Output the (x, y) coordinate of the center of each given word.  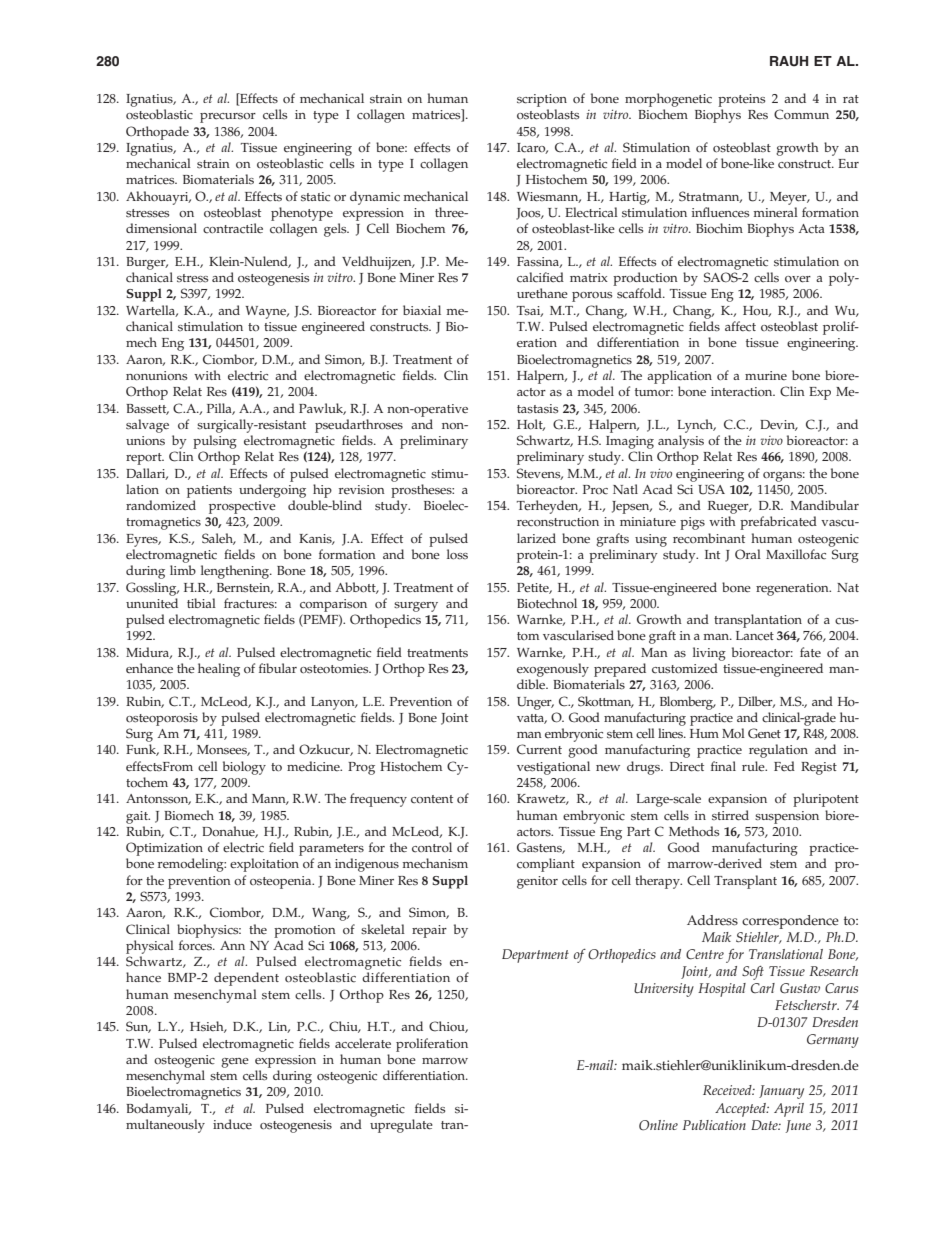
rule (754, 766)
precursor (228, 118)
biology (244, 768)
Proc (595, 490)
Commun (801, 114)
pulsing (215, 442)
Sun (138, 1027)
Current (539, 749)
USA (711, 489)
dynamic (375, 198)
